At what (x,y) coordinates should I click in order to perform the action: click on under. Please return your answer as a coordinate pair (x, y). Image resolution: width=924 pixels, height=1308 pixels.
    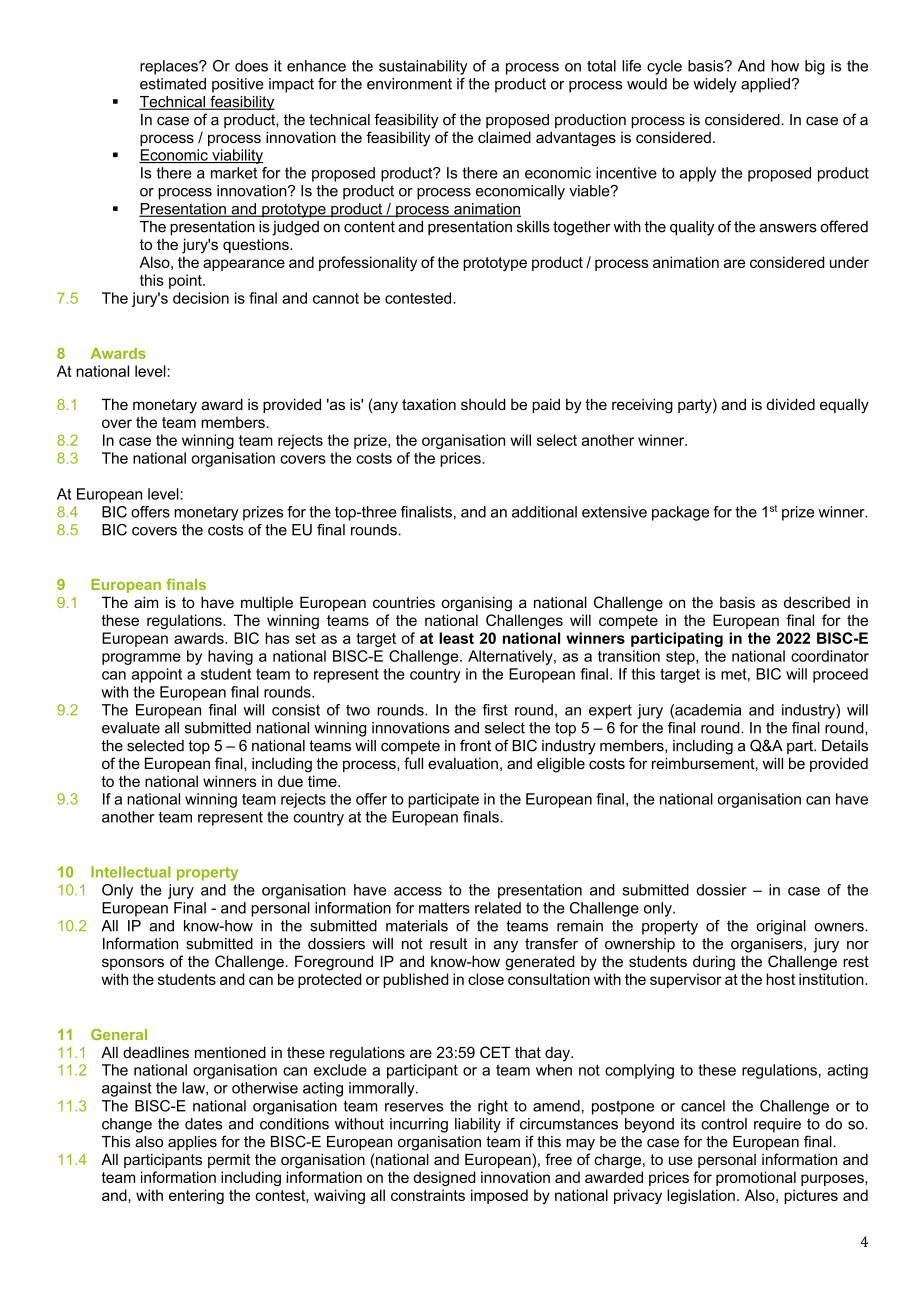
    Looking at the image, I should click on (849, 262).
